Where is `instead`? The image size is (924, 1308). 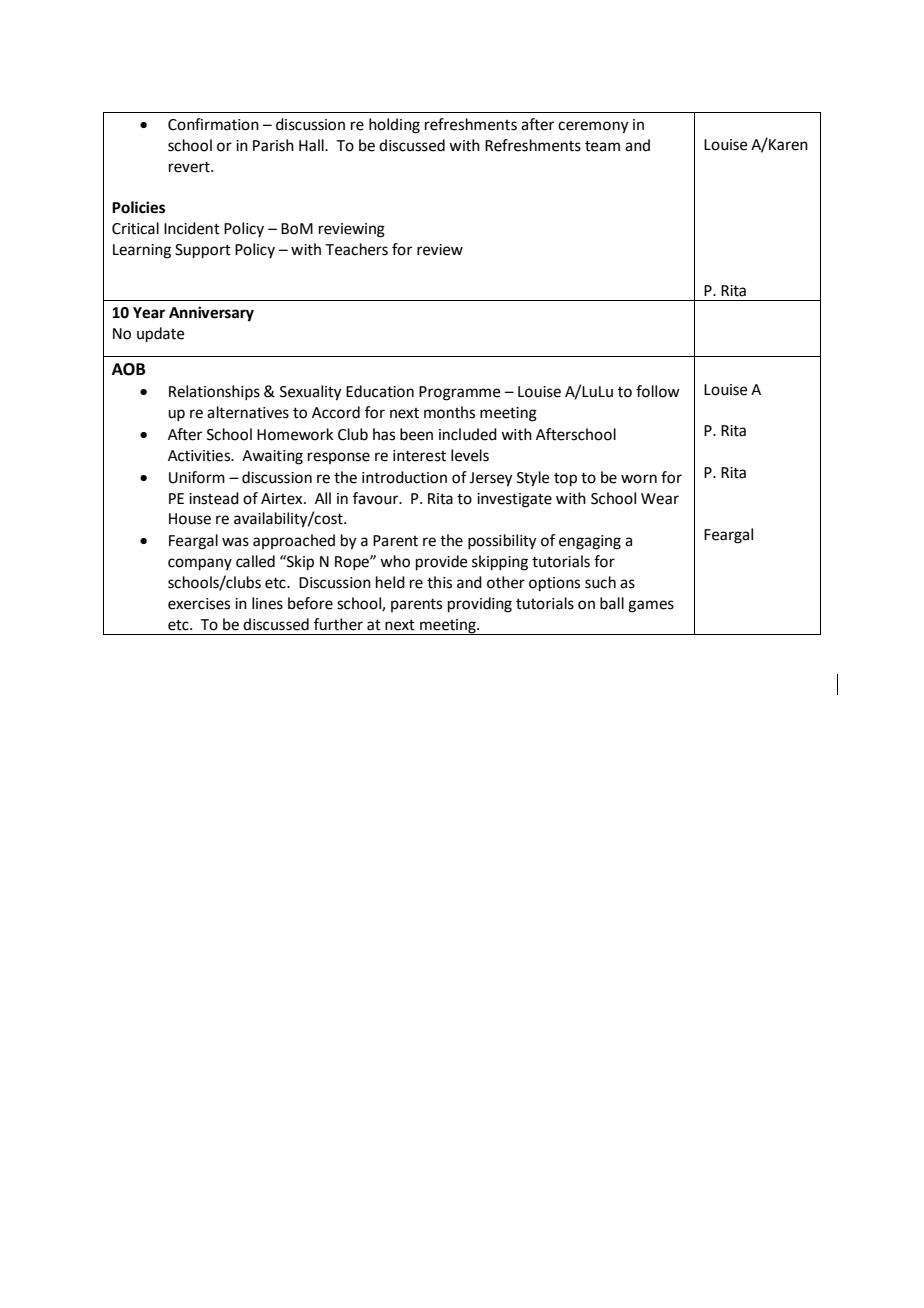 instead is located at coordinates (214, 498).
